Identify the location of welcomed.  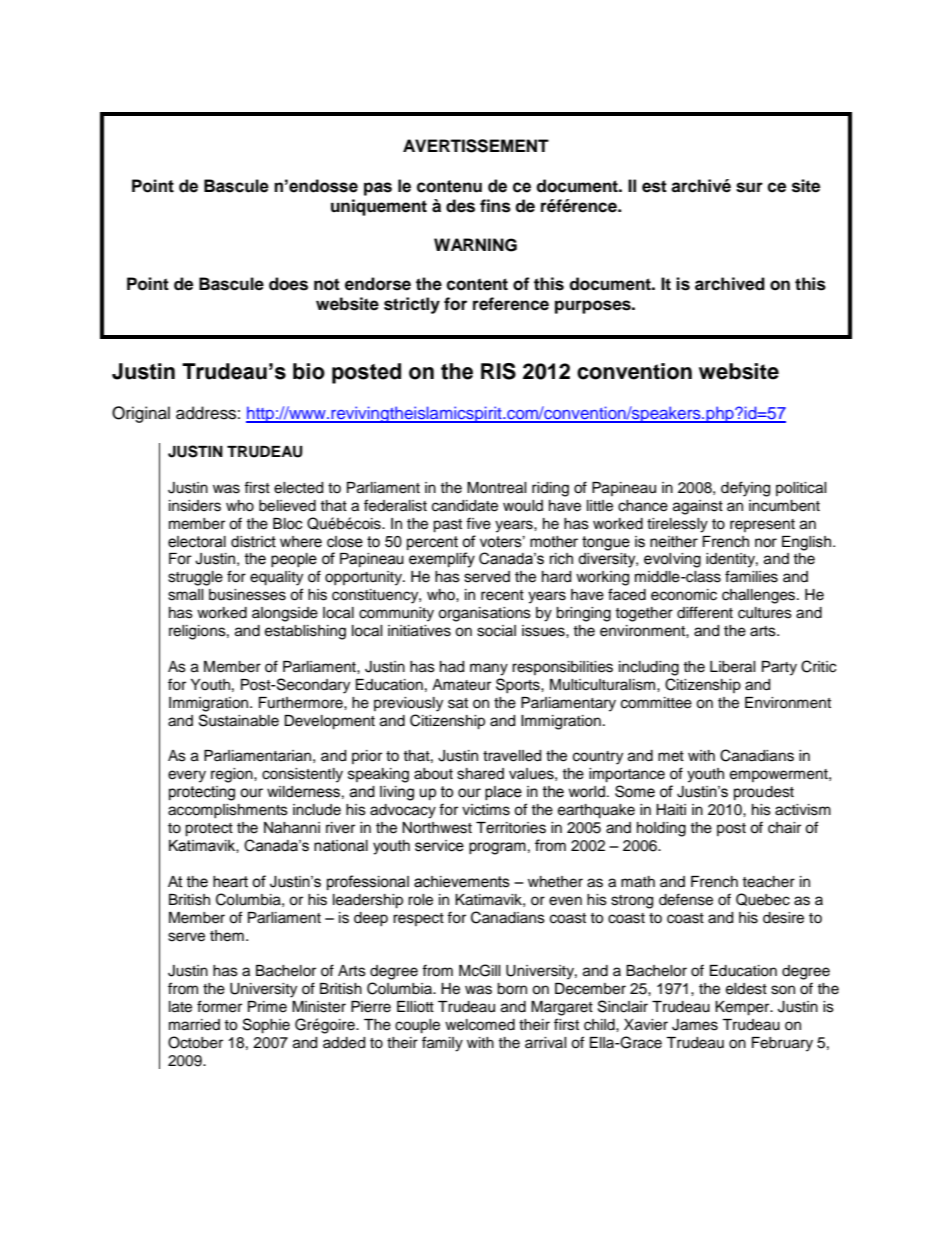
(480, 1025).
